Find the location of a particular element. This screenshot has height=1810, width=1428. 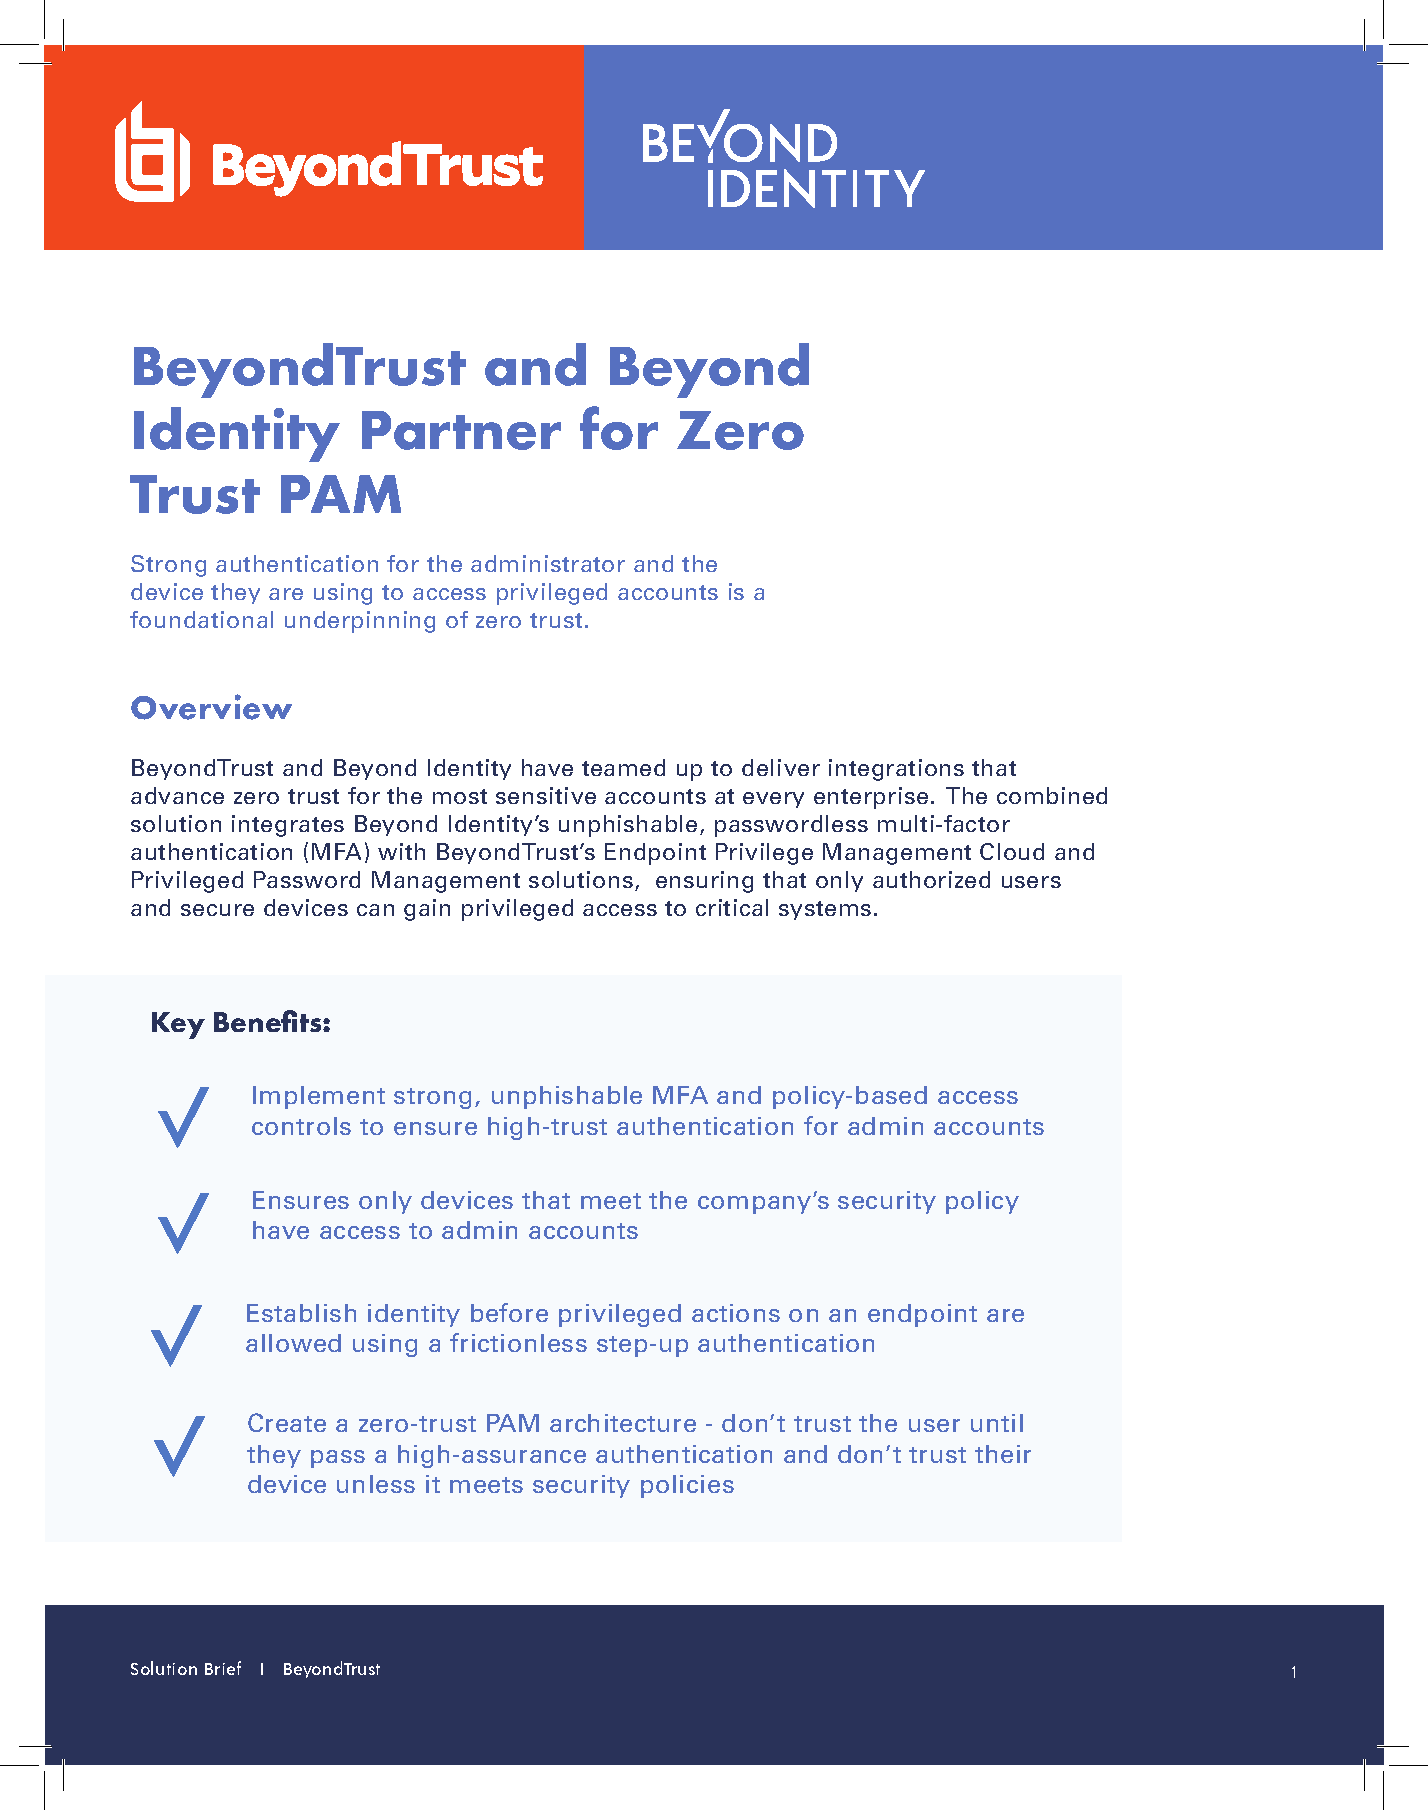

ensuring is located at coordinates (704, 882).
